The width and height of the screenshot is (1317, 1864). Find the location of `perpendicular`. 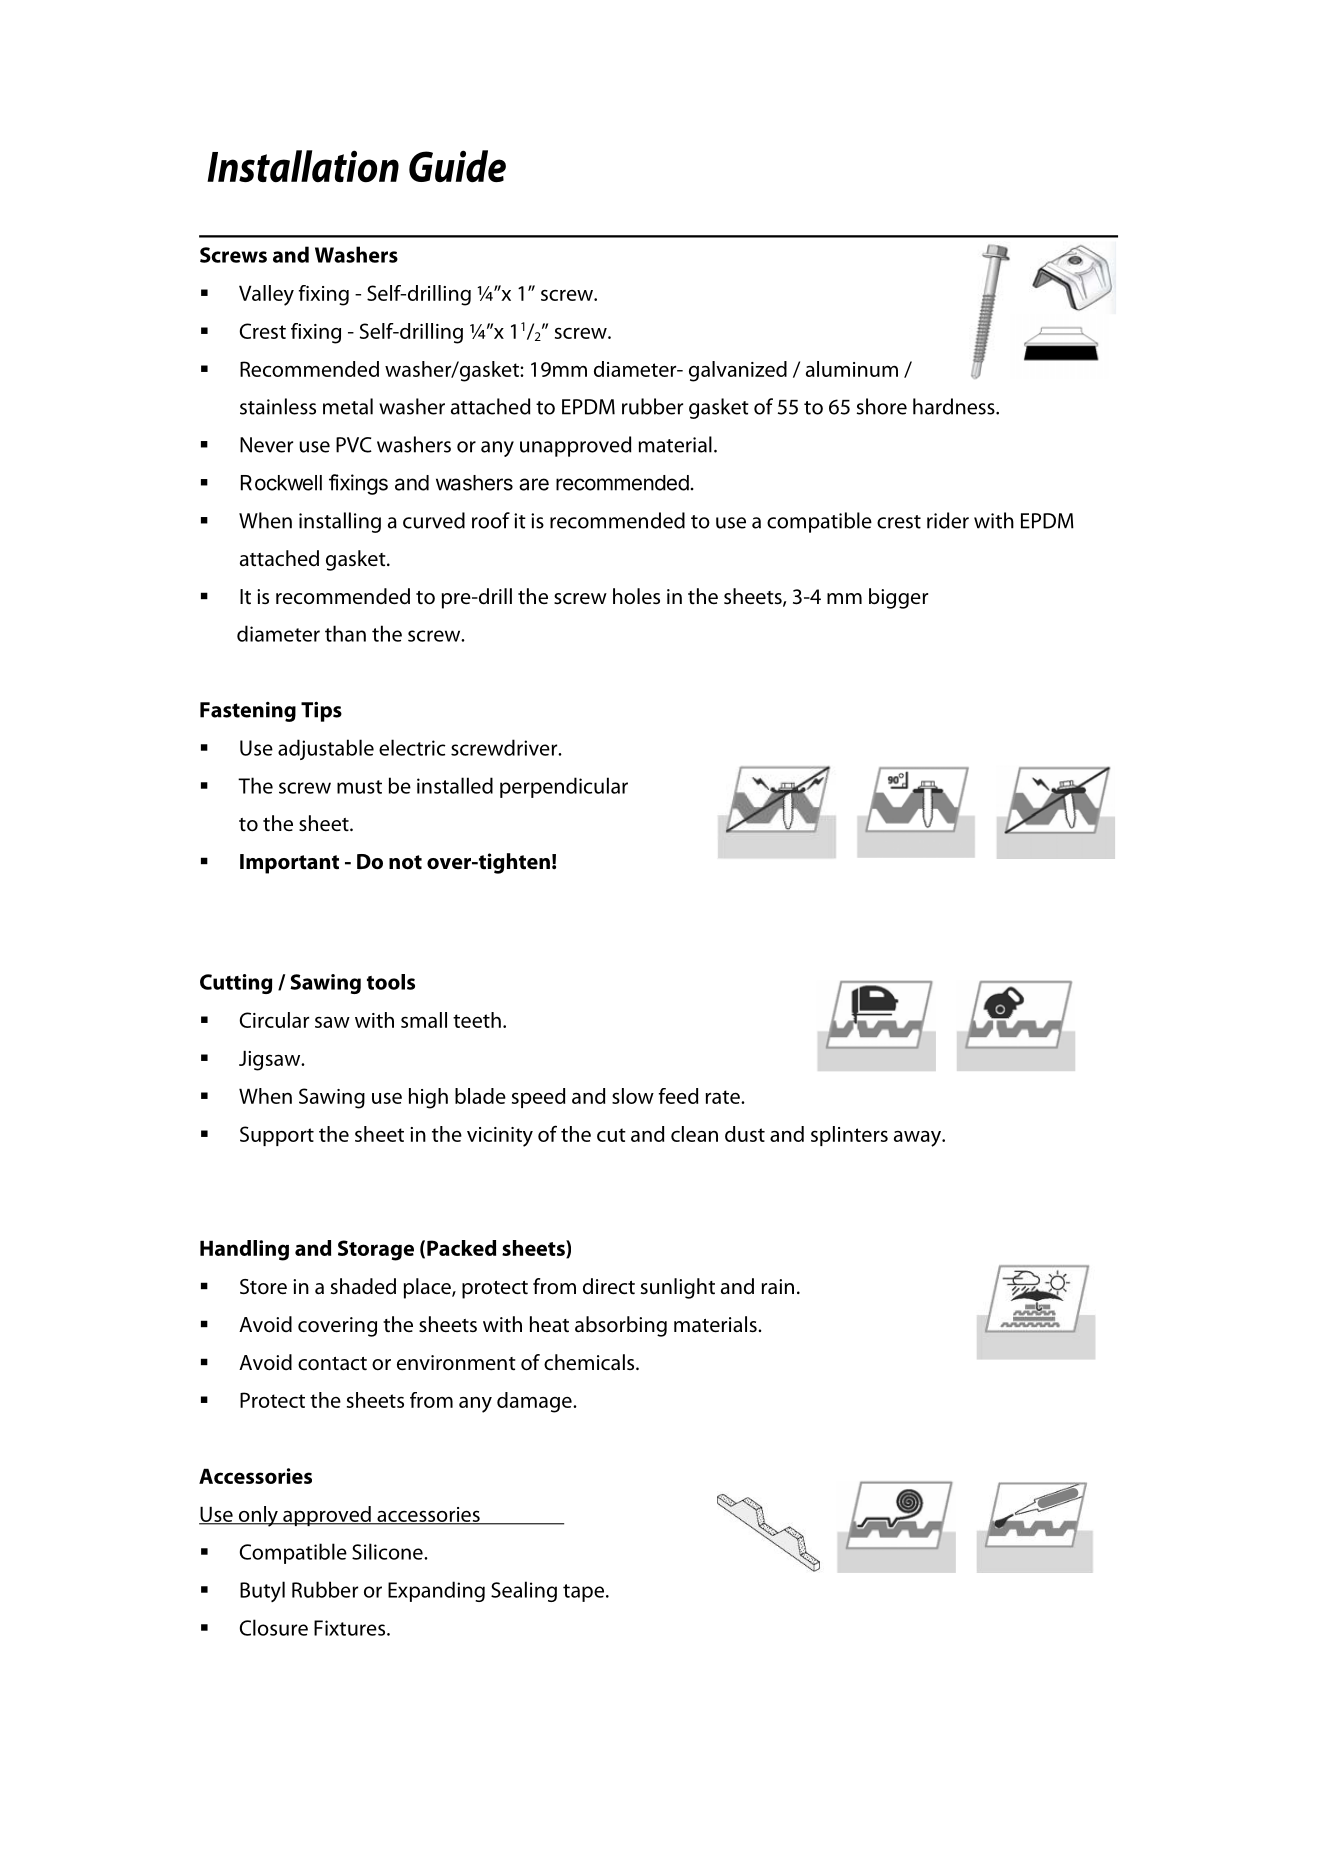

perpendicular is located at coordinates (564, 787).
